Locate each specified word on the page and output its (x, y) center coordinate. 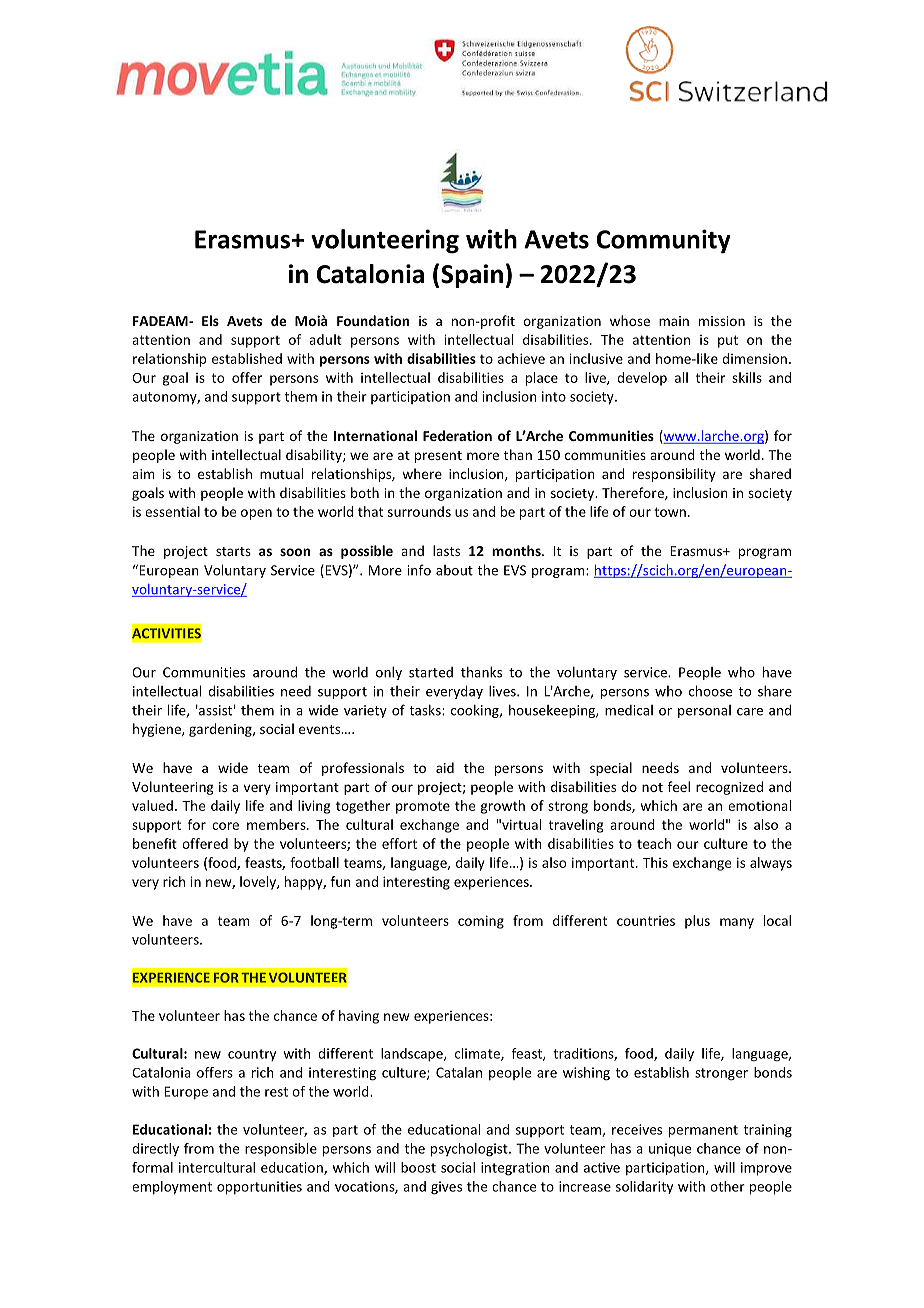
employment (172, 1188)
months (517, 550)
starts (233, 551)
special (611, 769)
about (454, 570)
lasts (446, 550)
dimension (754, 358)
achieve (521, 358)
